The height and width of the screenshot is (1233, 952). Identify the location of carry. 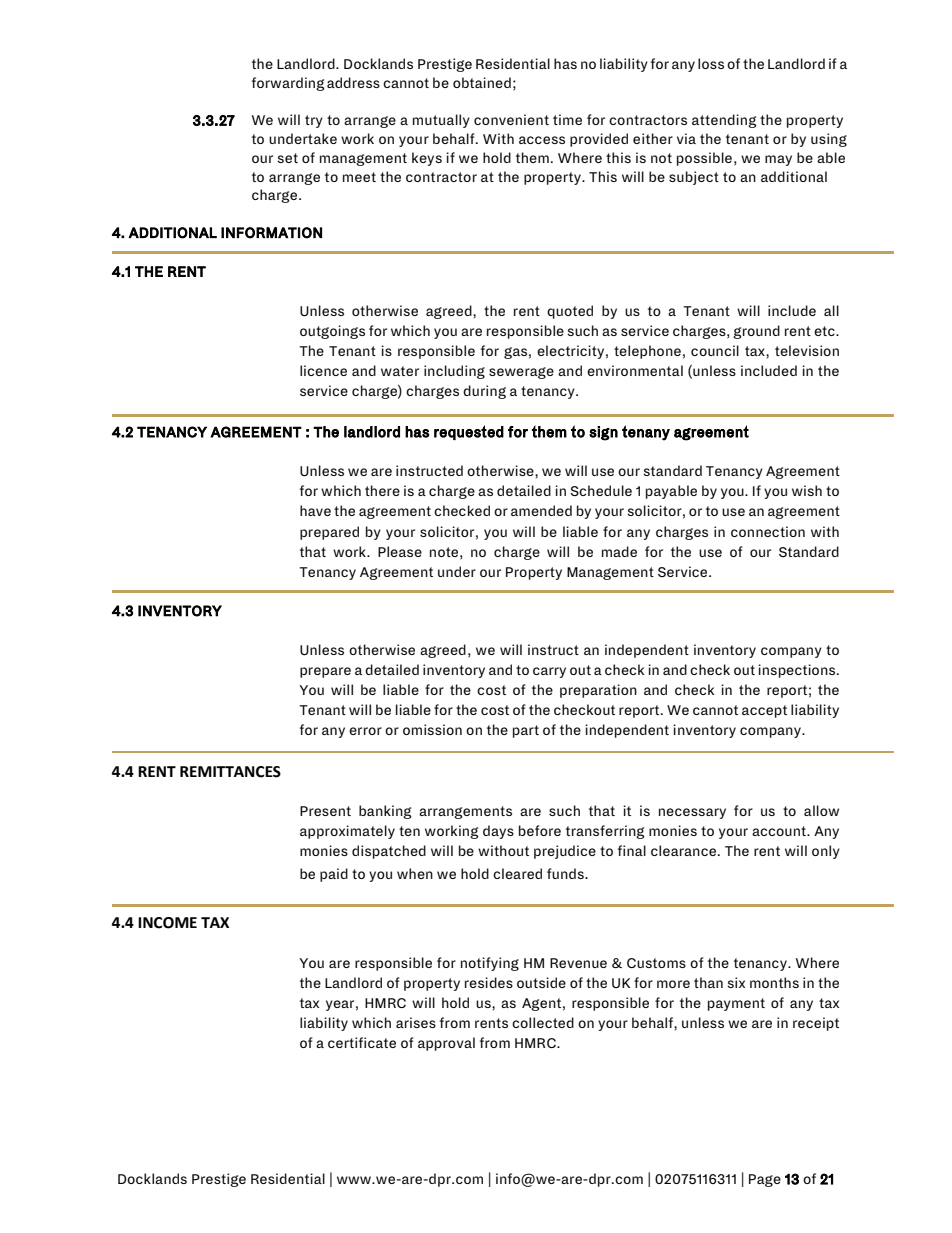
(549, 672).
